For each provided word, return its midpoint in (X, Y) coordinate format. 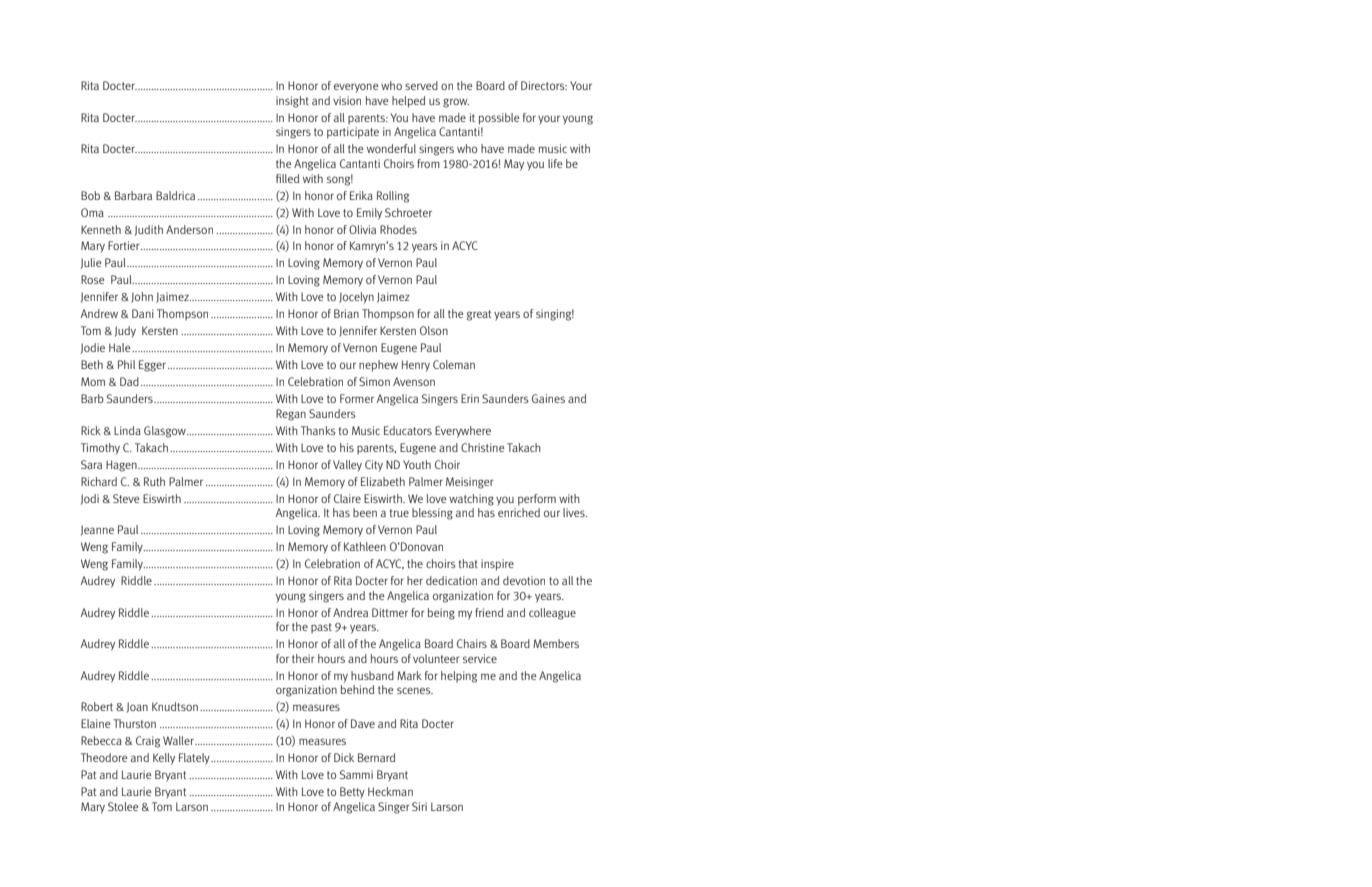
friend (489, 612)
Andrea (350, 612)
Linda (127, 430)
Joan (137, 707)
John (142, 297)
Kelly (164, 759)
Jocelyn (356, 298)
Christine (482, 447)
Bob (90, 195)
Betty (352, 793)
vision (347, 100)
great (479, 315)
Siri (419, 806)
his (347, 447)
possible (499, 119)
